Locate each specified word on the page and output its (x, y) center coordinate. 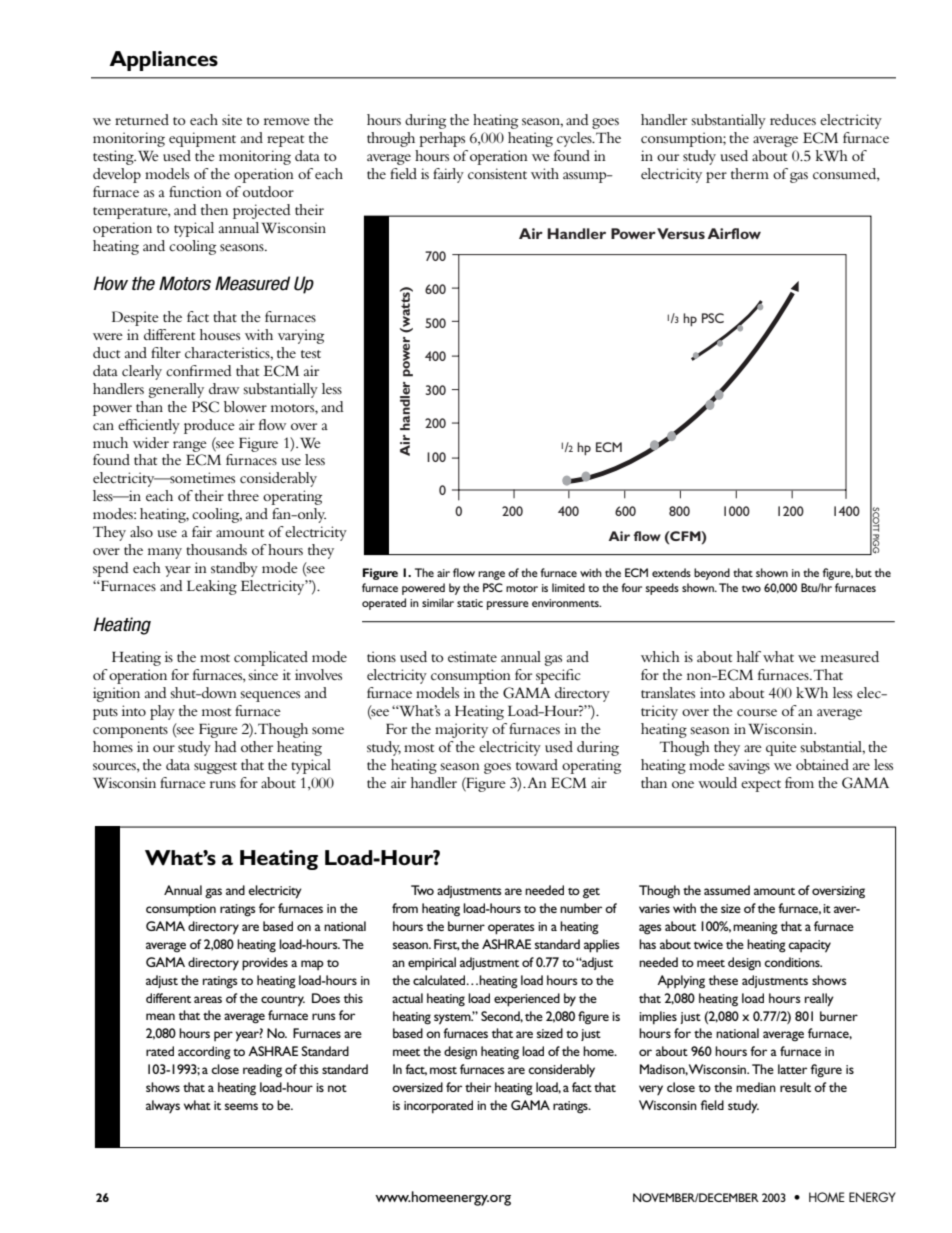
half (749, 656)
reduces (793, 119)
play (162, 712)
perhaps (442, 139)
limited (568, 587)
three (243, 495)
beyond (712, 574)
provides (265, 964)
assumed (727, 890)
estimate (472, 656)
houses (220, 334)
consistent (497, 173)
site (232, 119)
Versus (681, 233)
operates (511, 929)
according (204, 1053)
